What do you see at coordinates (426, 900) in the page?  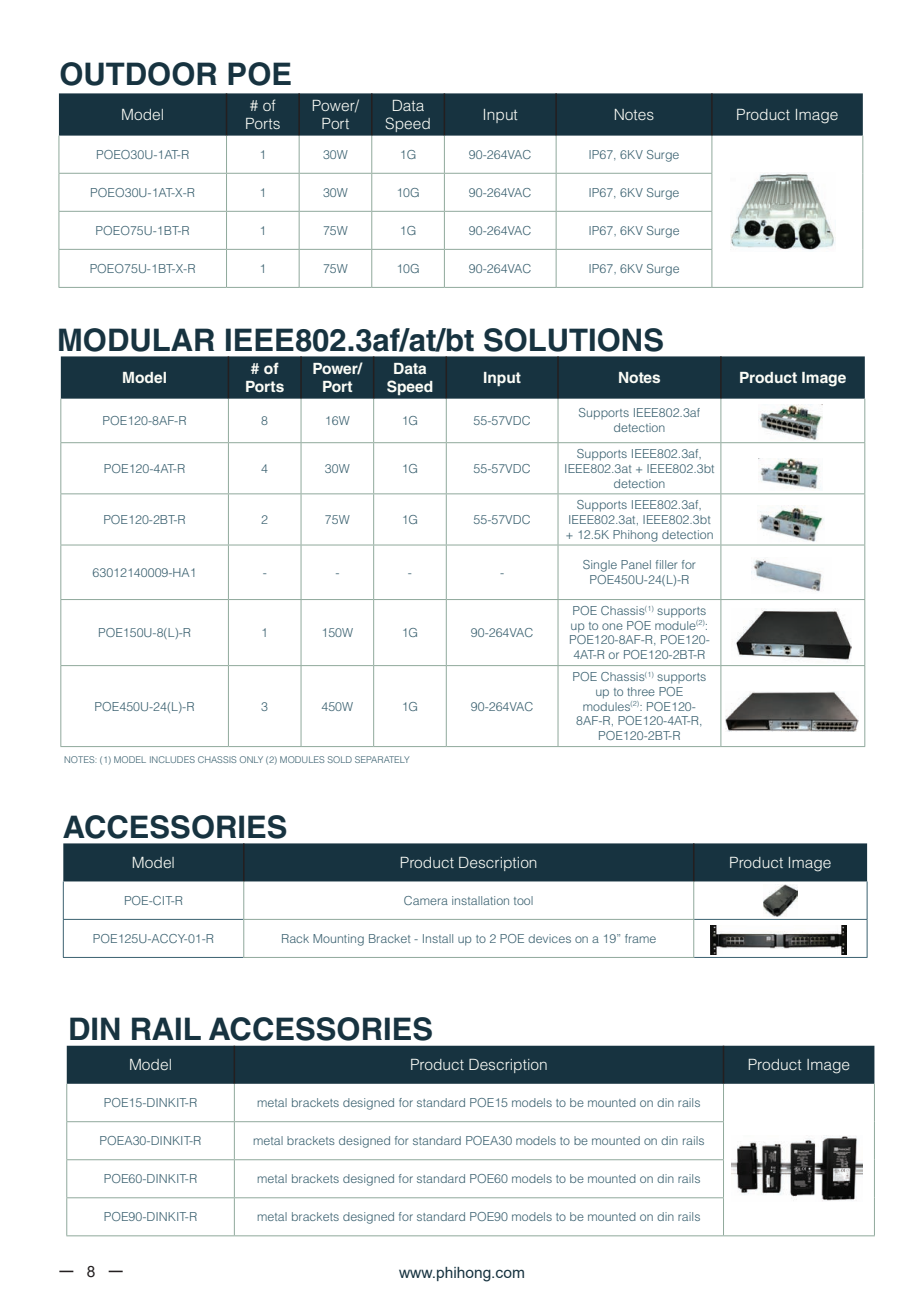 I see `Camera` at bounding box center [426, 900].
